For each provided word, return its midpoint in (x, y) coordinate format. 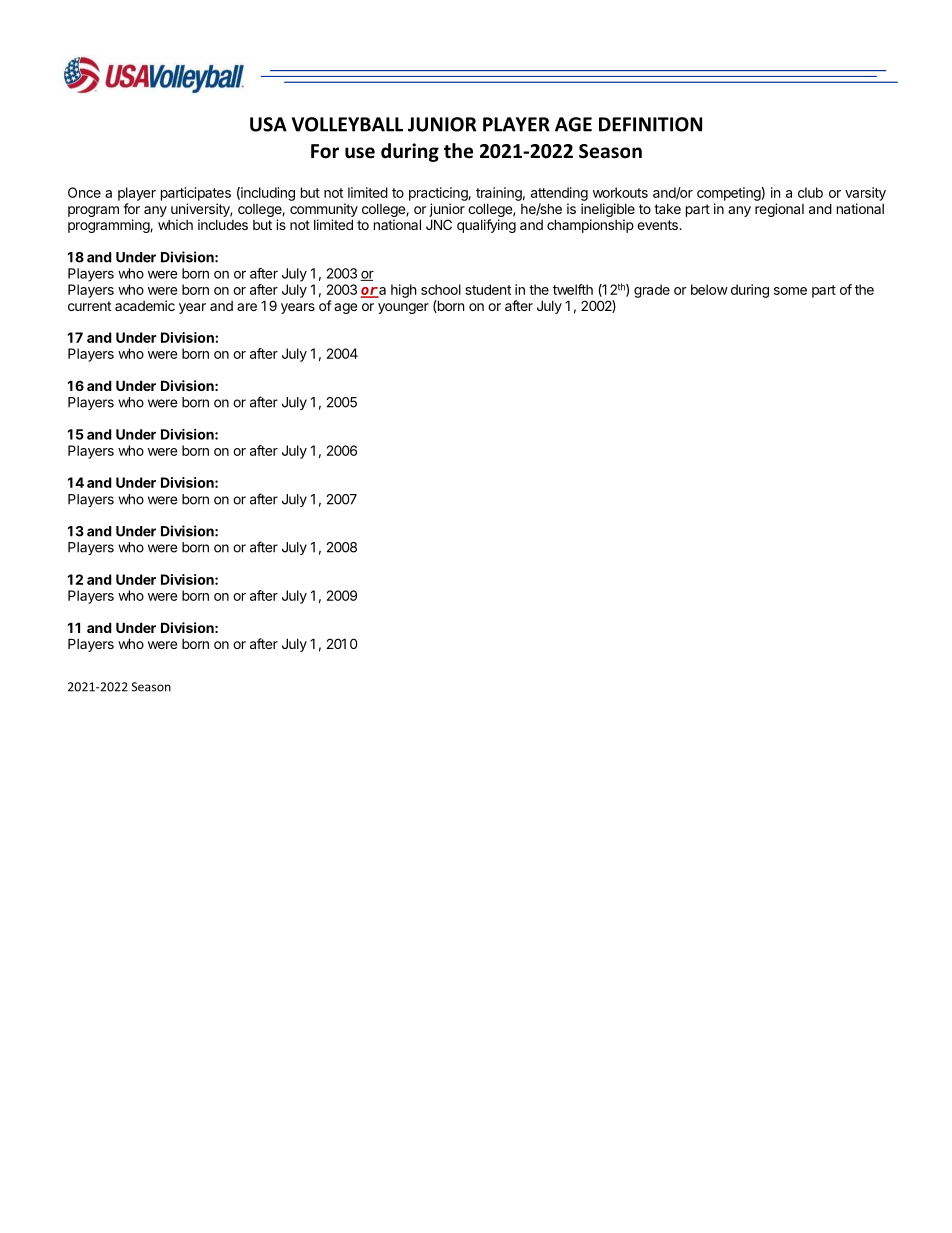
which (175, 224)
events (658, 225)
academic (145, 305)
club (810, 192)
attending (559, 194)
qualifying (486, 226)
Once (84, 192)
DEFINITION (650, 124)
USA (268, 124)
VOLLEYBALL (347, 124)
